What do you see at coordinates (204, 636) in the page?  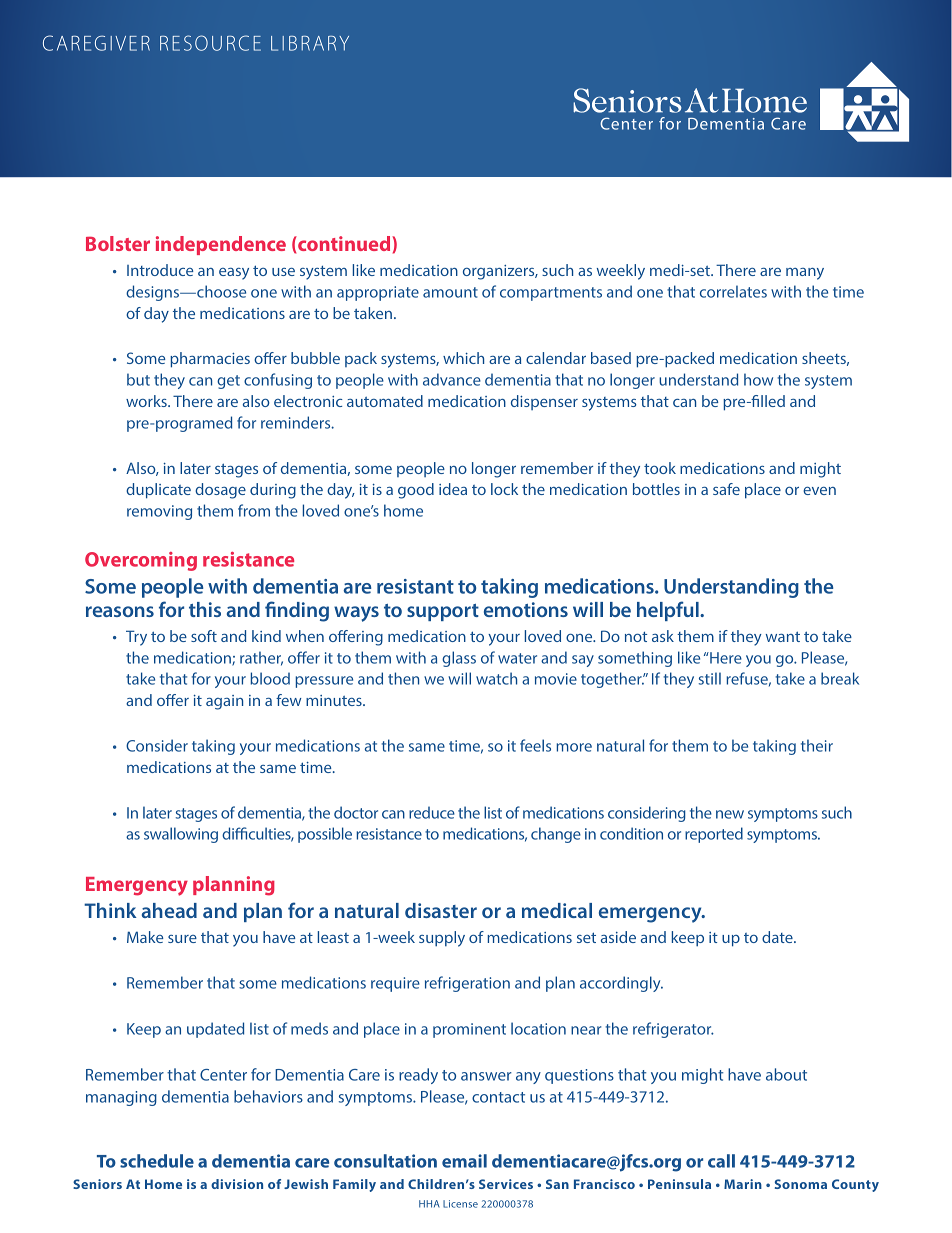 I see `soft` at bounding box center [204, 636].
